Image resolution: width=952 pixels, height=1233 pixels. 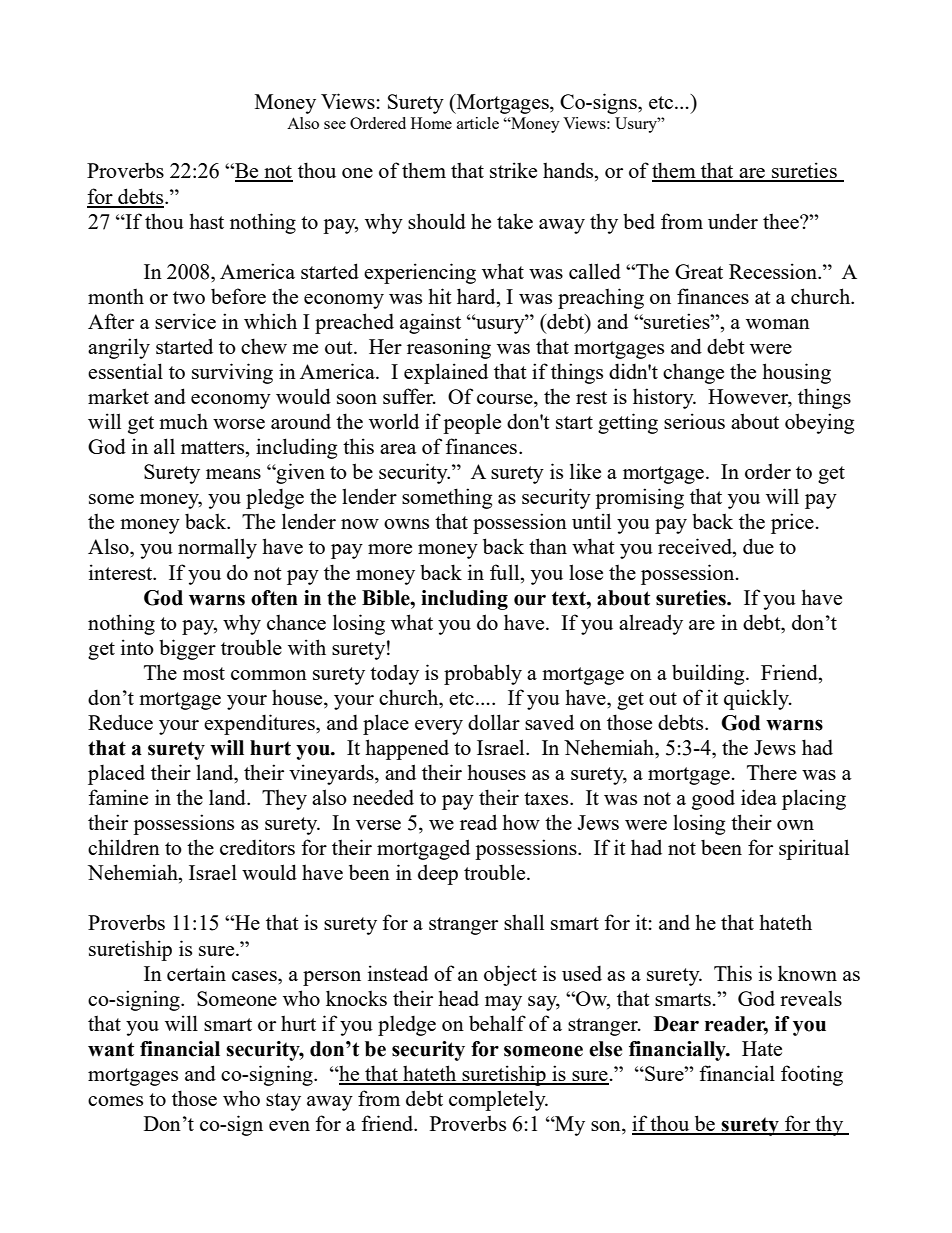 What do you see at coordinates (694, 421) in the document?
I see `serious` at bounding box center [694, 421].
